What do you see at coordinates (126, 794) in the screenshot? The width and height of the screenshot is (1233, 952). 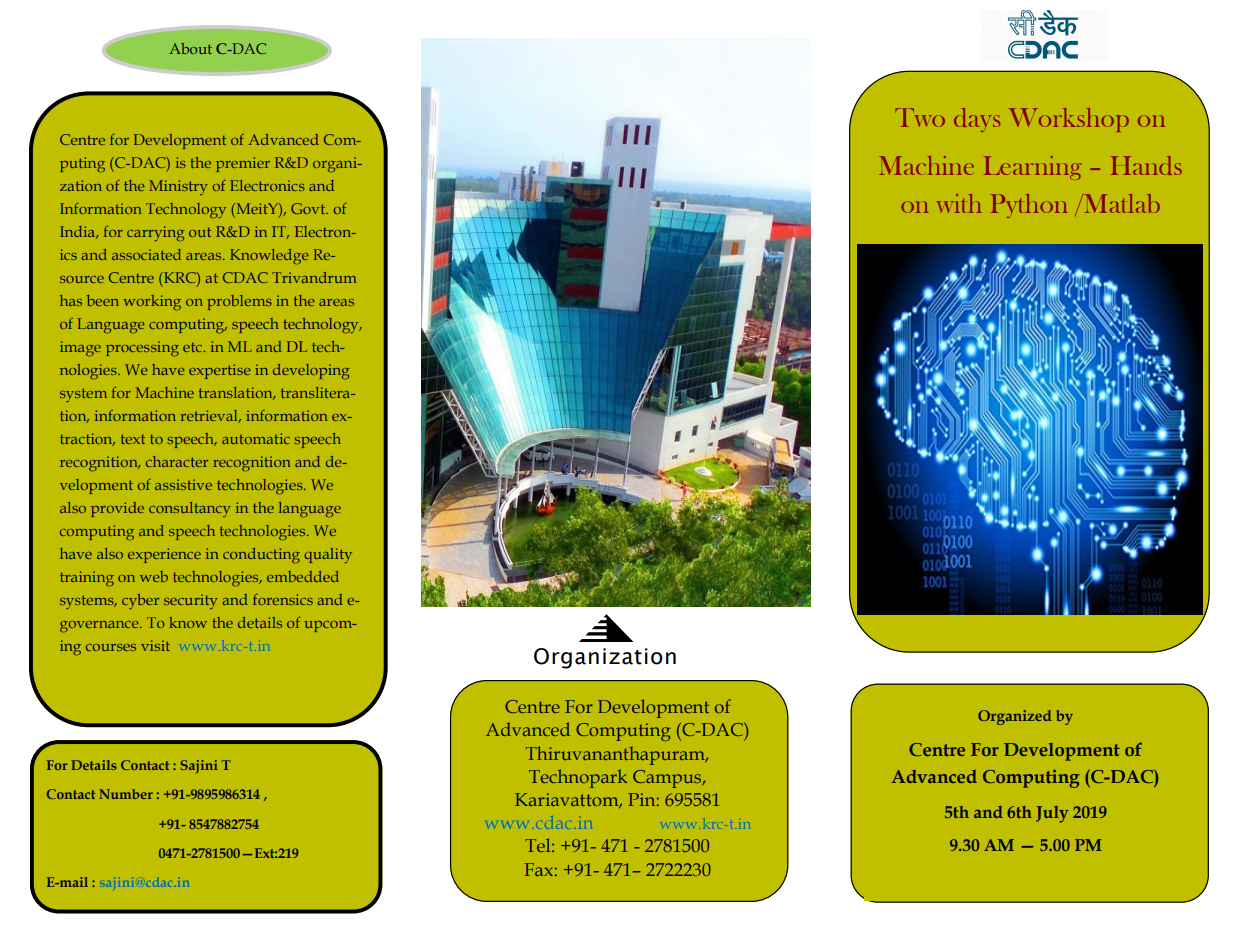 I see `Number` at bounding box center [126, 794].
